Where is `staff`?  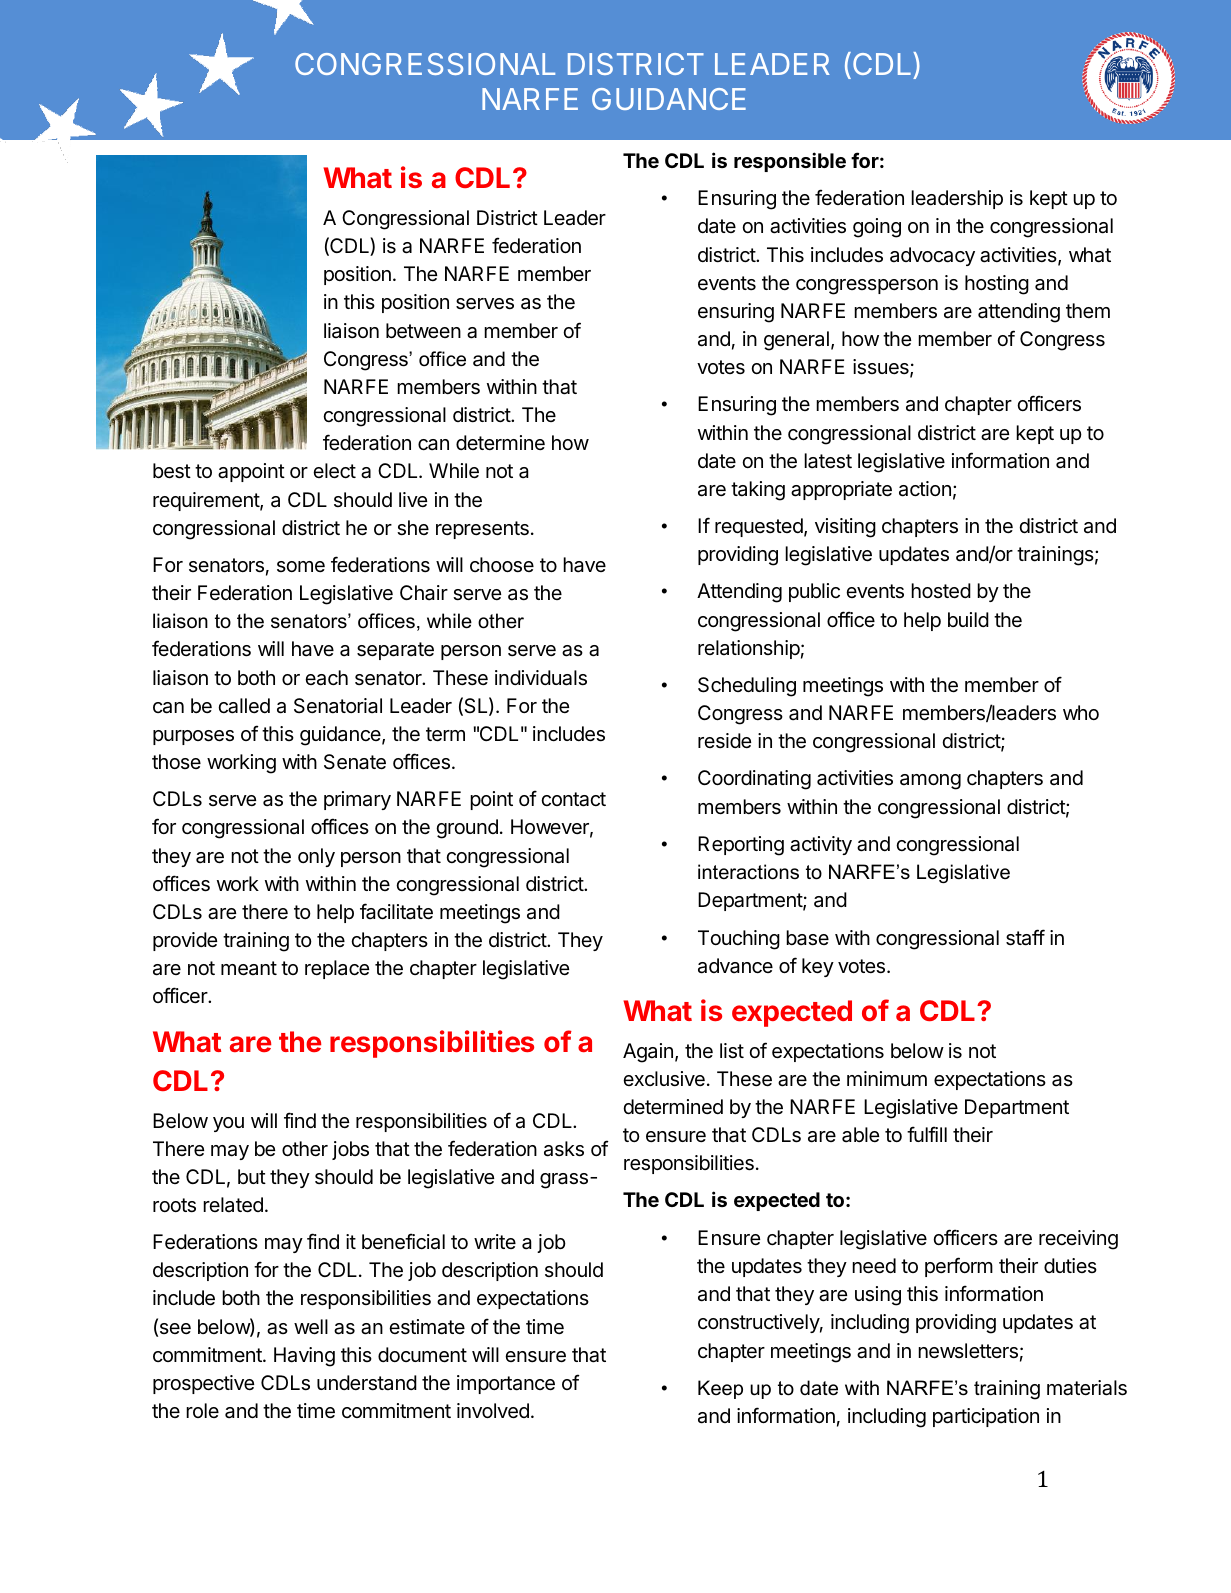
staff is located at coordinates (1025, 937).
